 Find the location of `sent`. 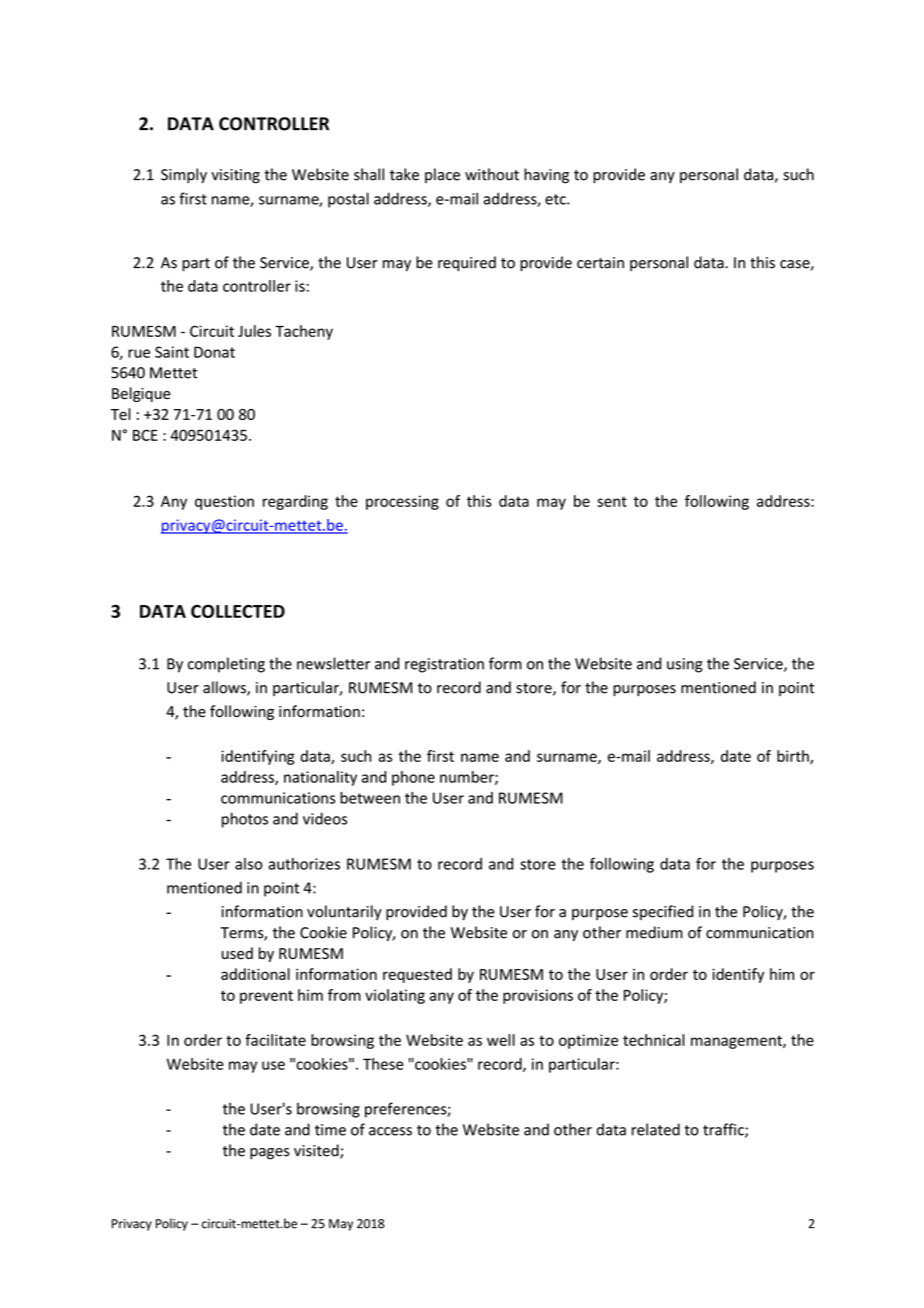

sent is located at coordinates (612, 501).
